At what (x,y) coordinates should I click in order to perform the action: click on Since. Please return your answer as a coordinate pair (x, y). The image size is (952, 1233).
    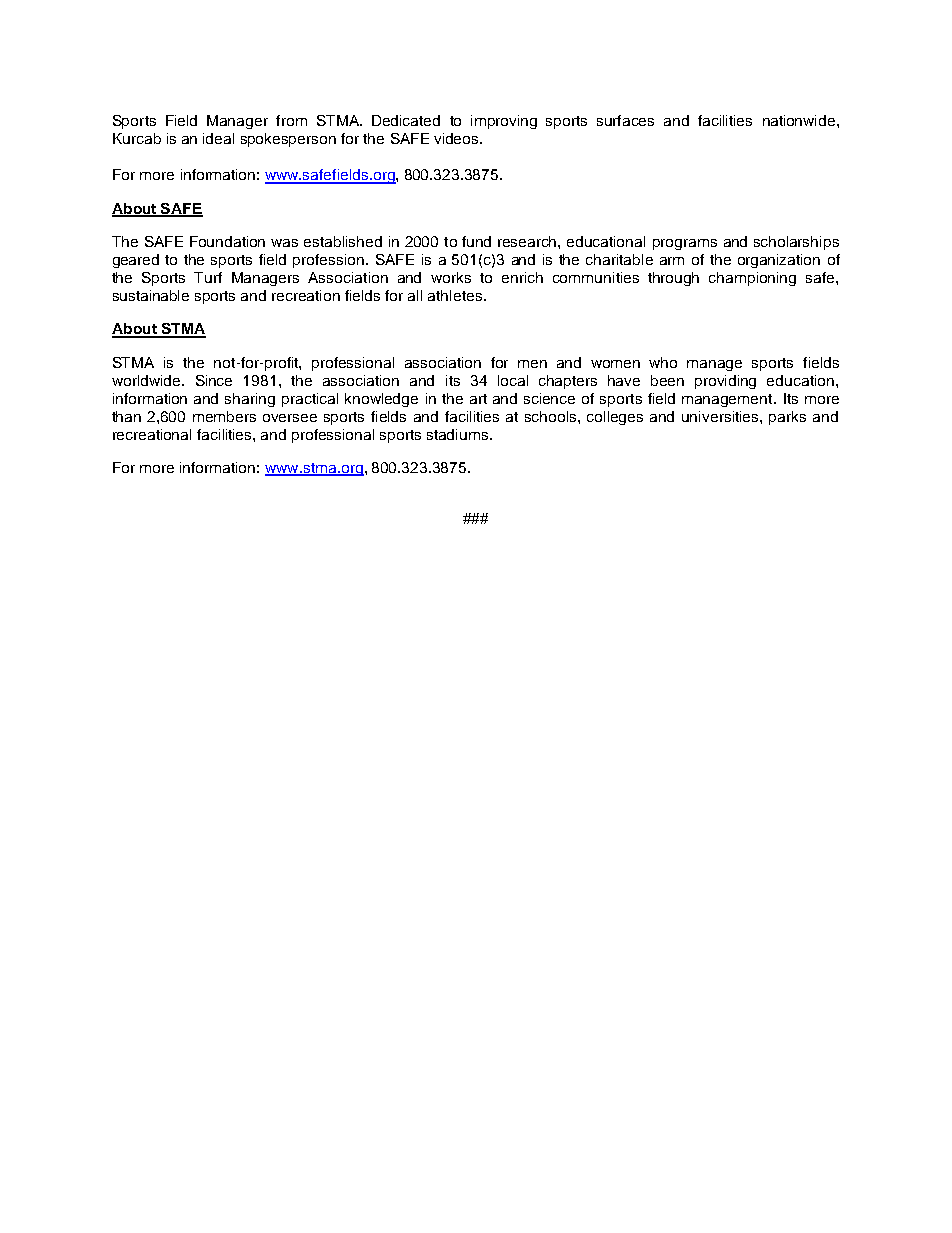
    Looking at the image, I should click on (214, 380).
